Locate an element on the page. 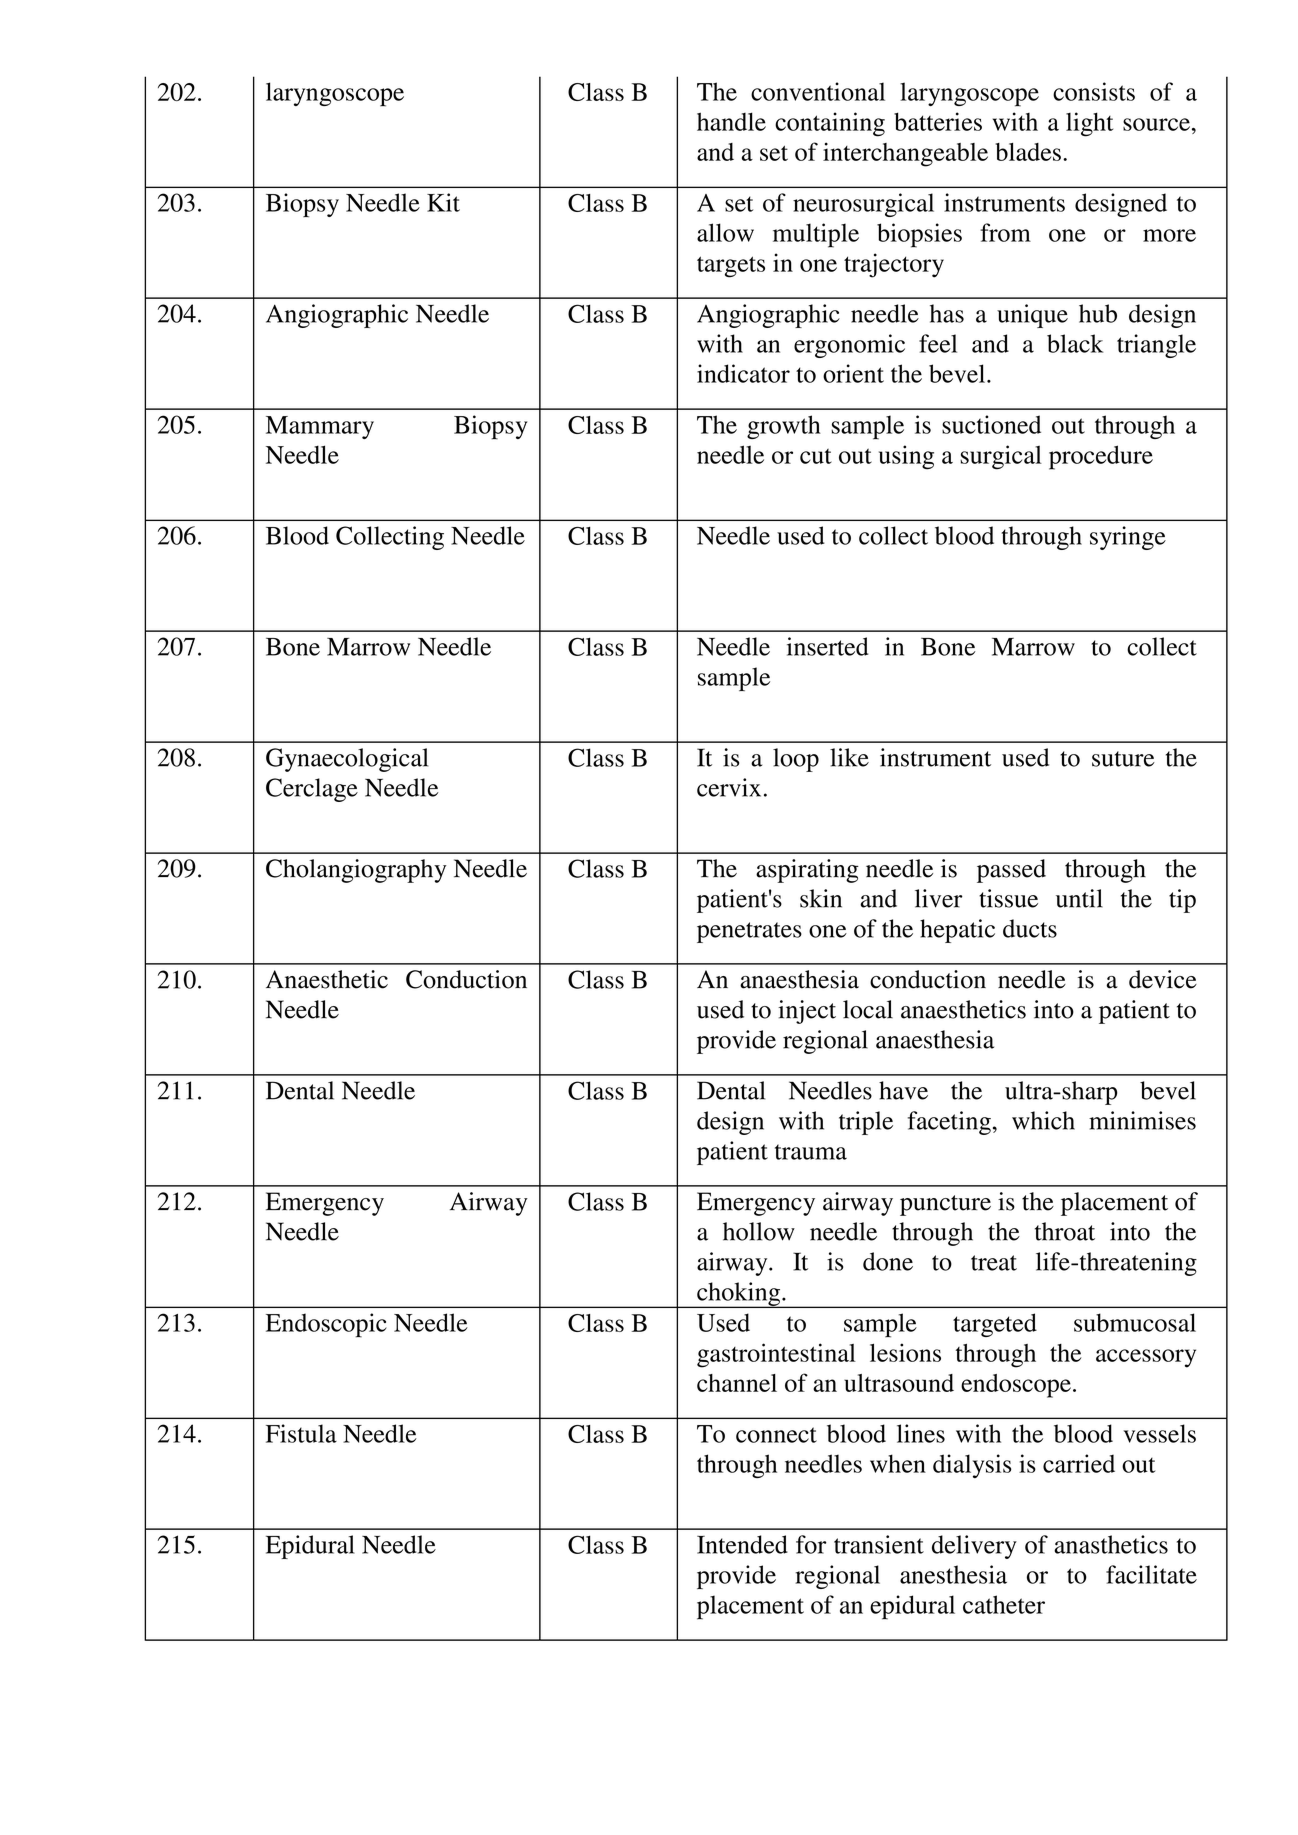  until is located at coordinates (1079, 898).
